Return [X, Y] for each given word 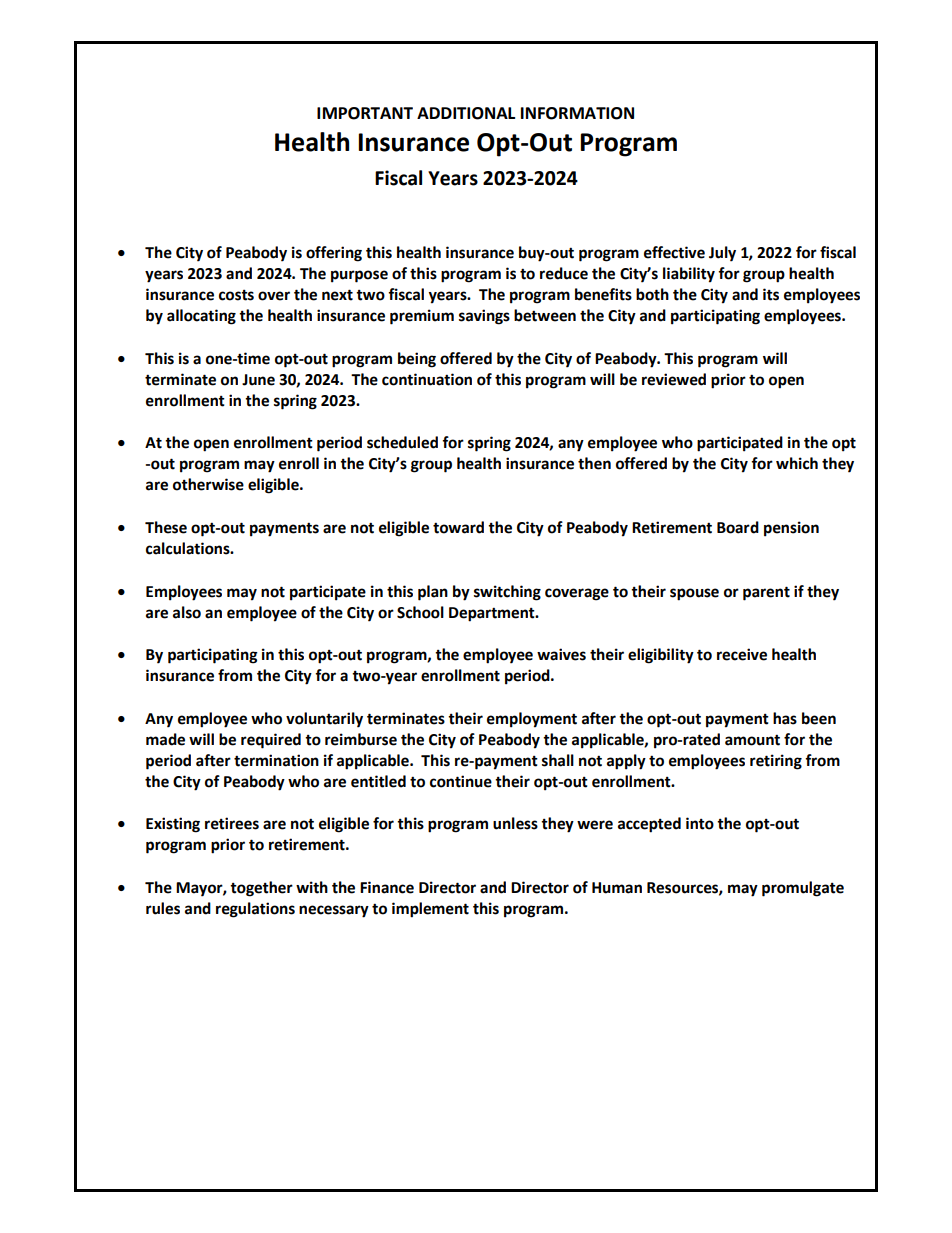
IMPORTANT [365, 113]
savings [484, 317]
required [271, 741]
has [785, 718]
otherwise [208, 484]
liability [689, 275]
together [261, 889]
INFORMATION [577, 113]
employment [532, 720]
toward [458, 527]
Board [738, 527]
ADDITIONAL [466, 113]
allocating [201, 317]
